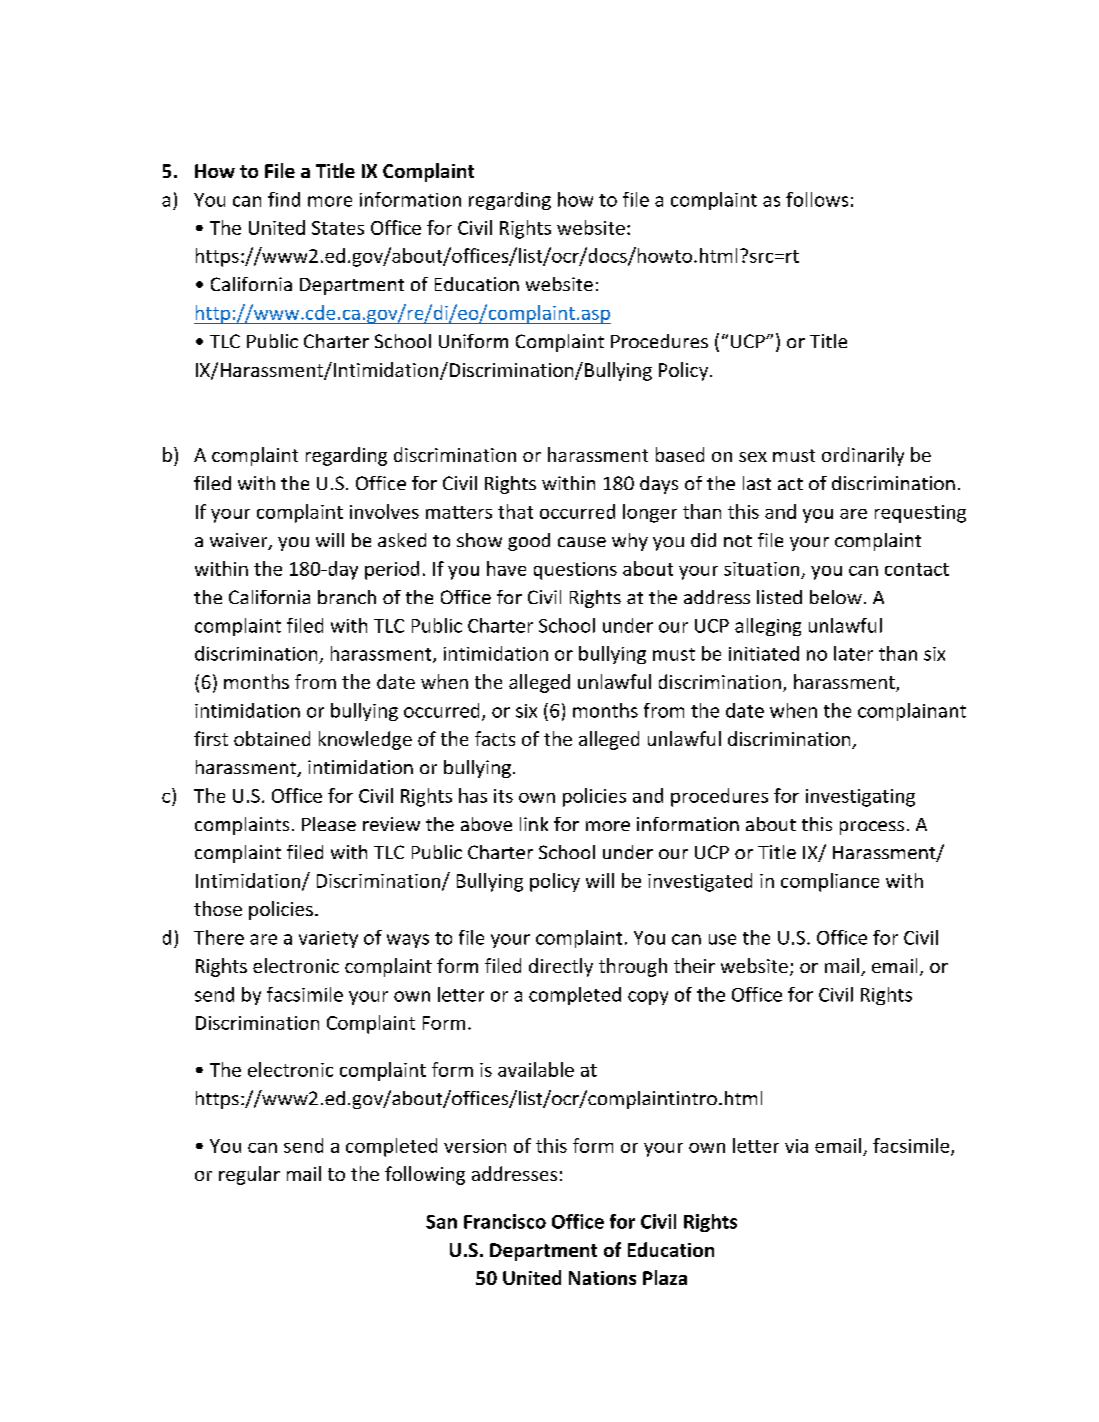  Describe the element at coordinates (338, 228) in the screenshot. I see `States` at that location.
